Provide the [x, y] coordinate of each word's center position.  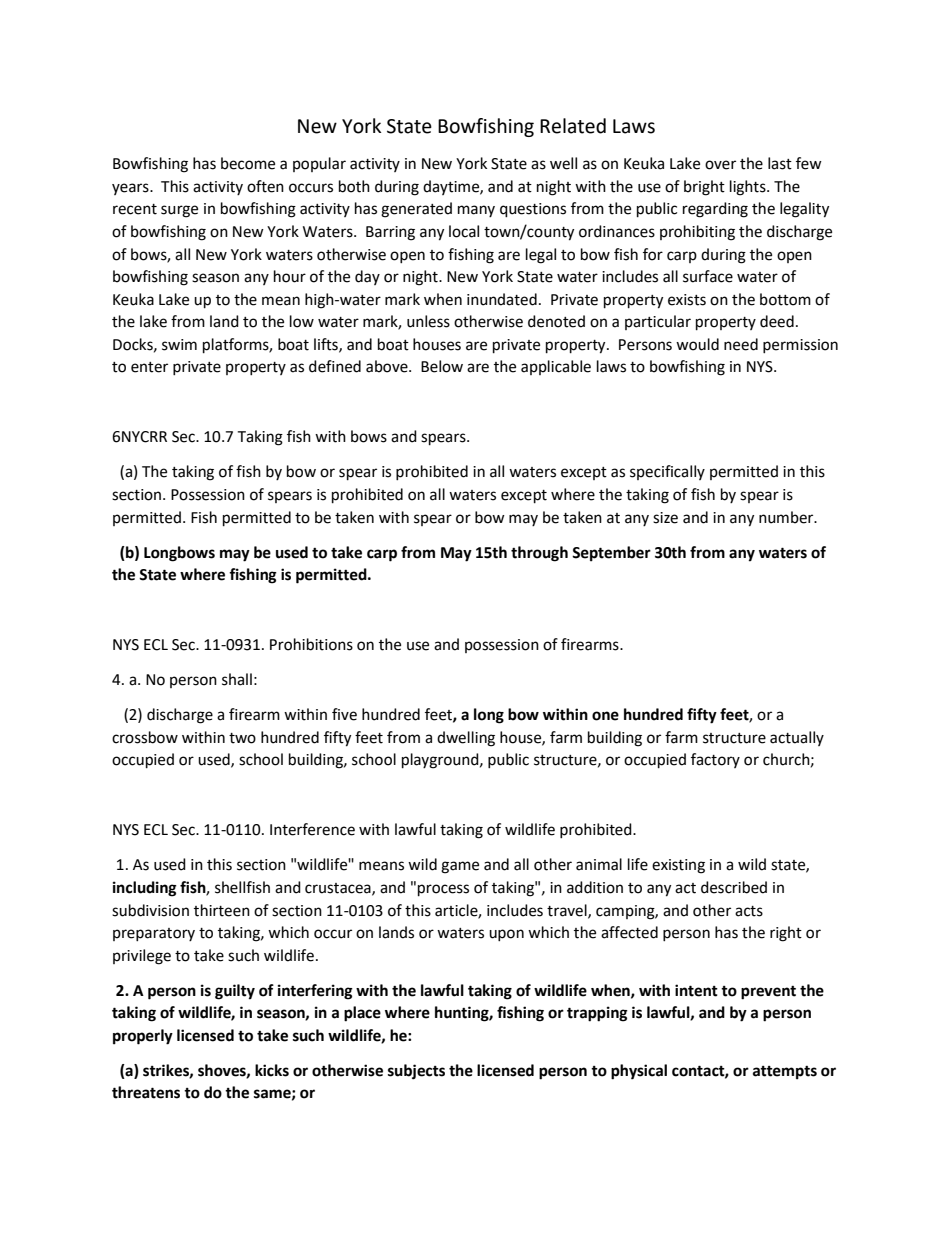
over [720, 165]
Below [442, 366]
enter [149, 367]
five [344, 714]
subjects [416, 1072]
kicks [272, 1070]
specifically [667, 472]
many [476, 211]
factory [715, 760]
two [242, 738]
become [248, 163]
